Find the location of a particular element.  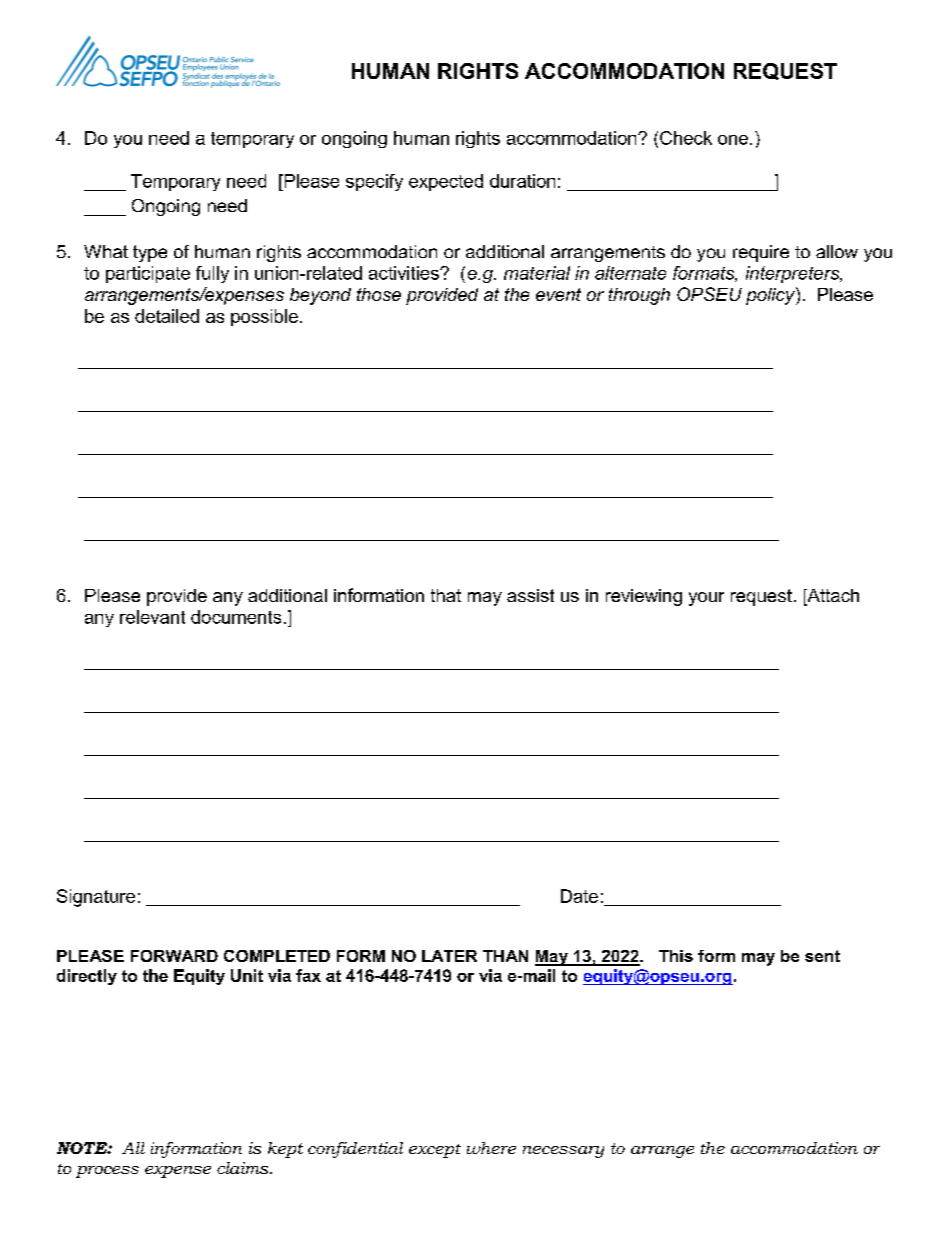

one is located at coordinates (733, 140).
